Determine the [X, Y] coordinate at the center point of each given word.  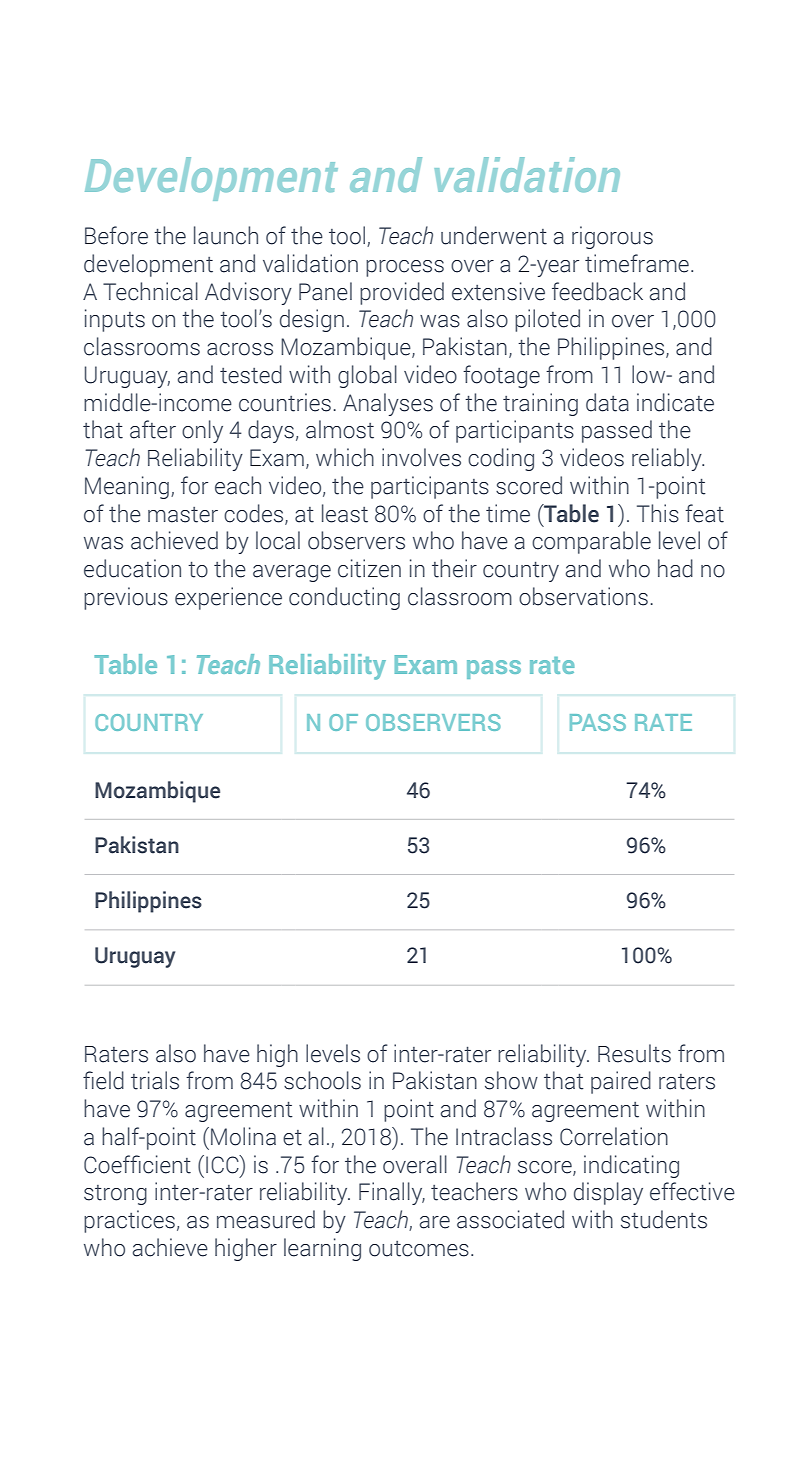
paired [621, 1082]
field [103, 1080]
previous [126, 598]
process [405, 268]
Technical [150, 291]
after [153, 429]
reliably [668, 459]
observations [583, 596]
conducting [344, 598]
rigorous [612, 237]
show [511, 1080]
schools [322, 1080]
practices [129, 1221]
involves [421, 457]
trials [155, 1080]
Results [634, 1053]
